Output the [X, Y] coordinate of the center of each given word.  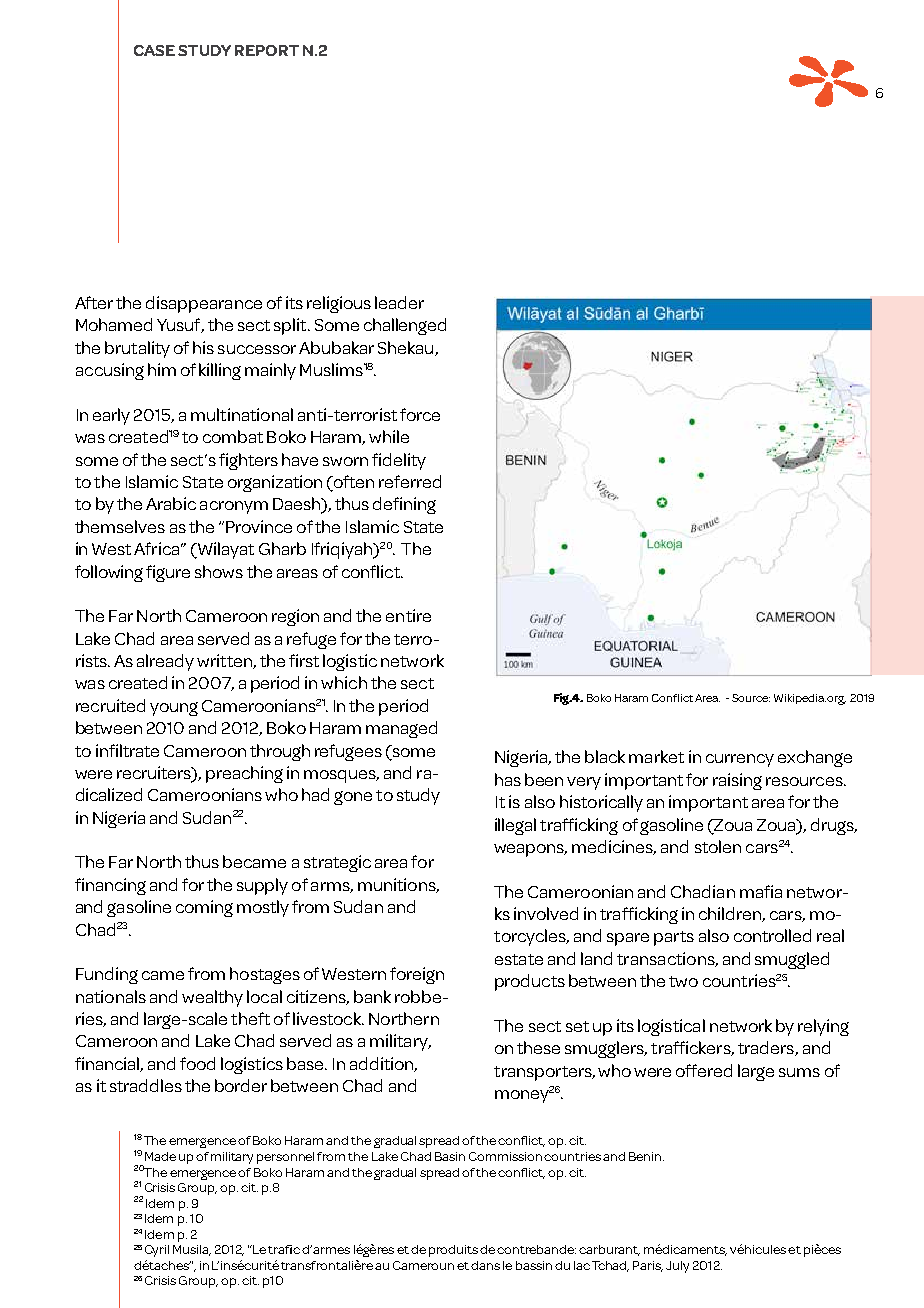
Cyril [157, 1251]
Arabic [171, 503]
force [420, 414]
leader [399, 302]
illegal [515, 826]
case [154, 50]
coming [204, 908]
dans [485, 1265]
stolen [718, 846]
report [267, 50]
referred [410, 481]
